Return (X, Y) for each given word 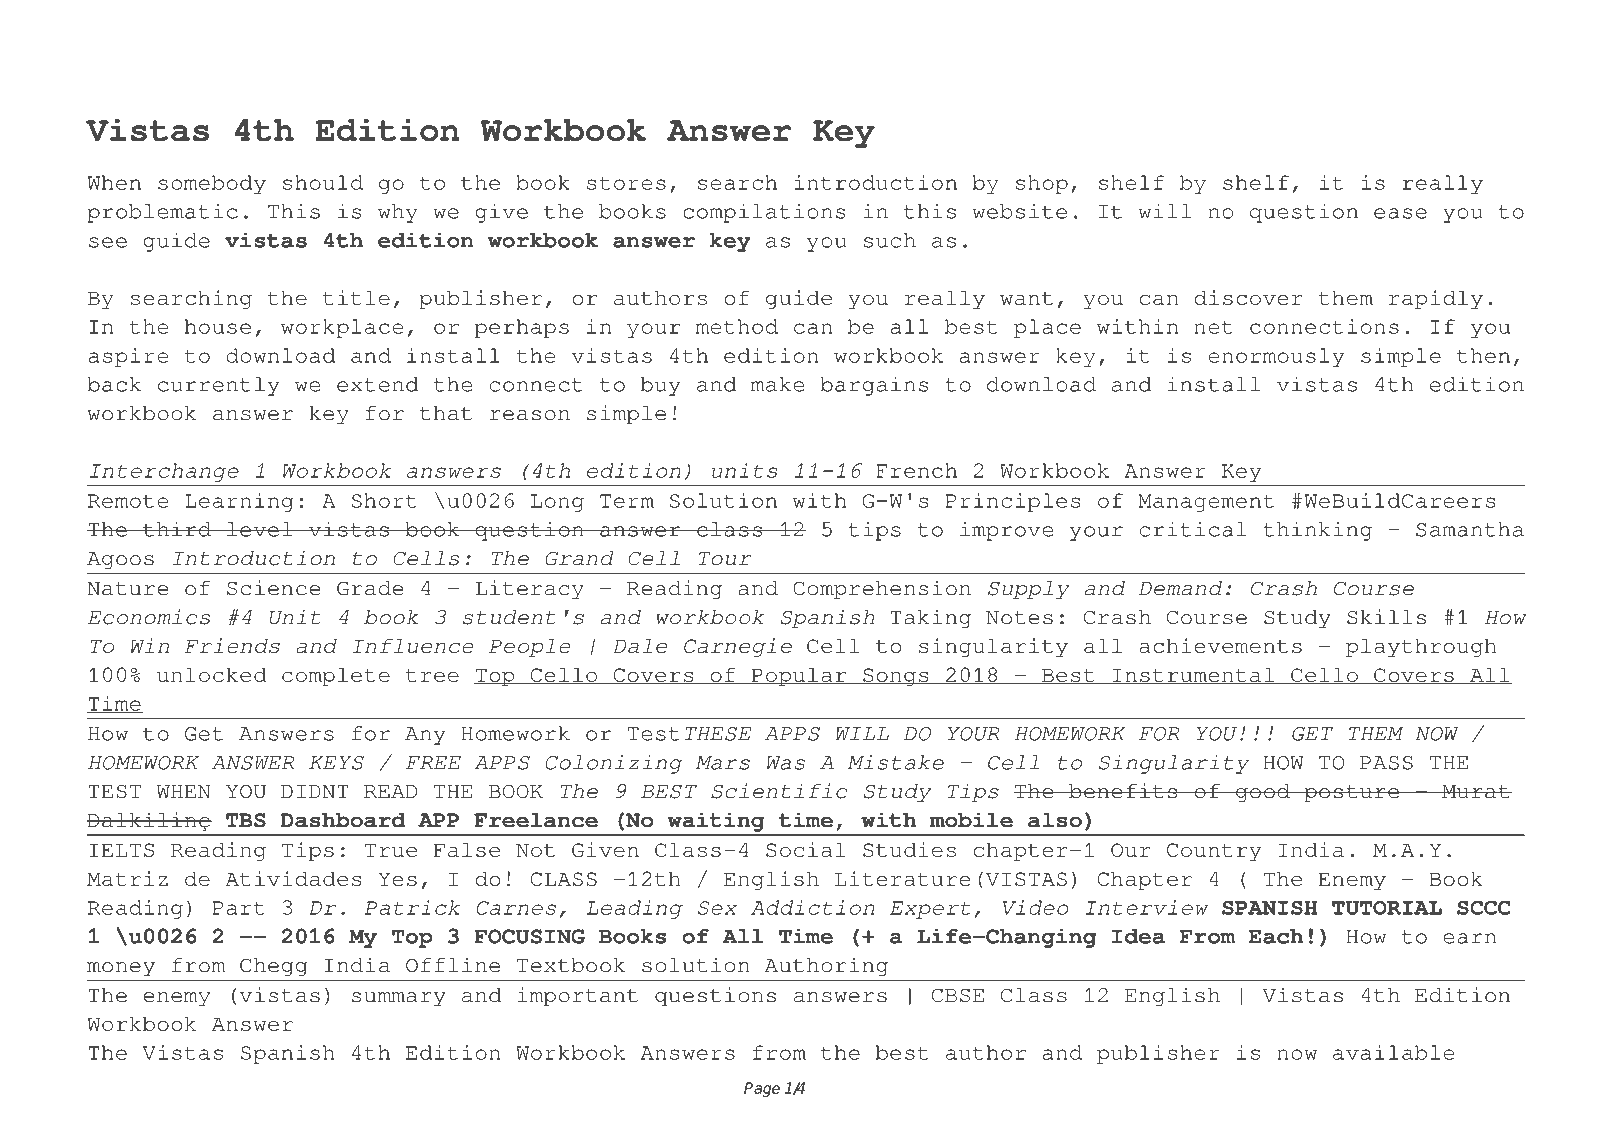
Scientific (779, 791)
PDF (254, 46)
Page (762, 1089)
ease (1400, 213)
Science (273, 588)
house (218, 326)
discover (1248, 297)
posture (1351, 794)
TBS (246, 820)
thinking (1317, 531)
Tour (725, 559)
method (737, 326)
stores (626, 183)
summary (399, 999)
